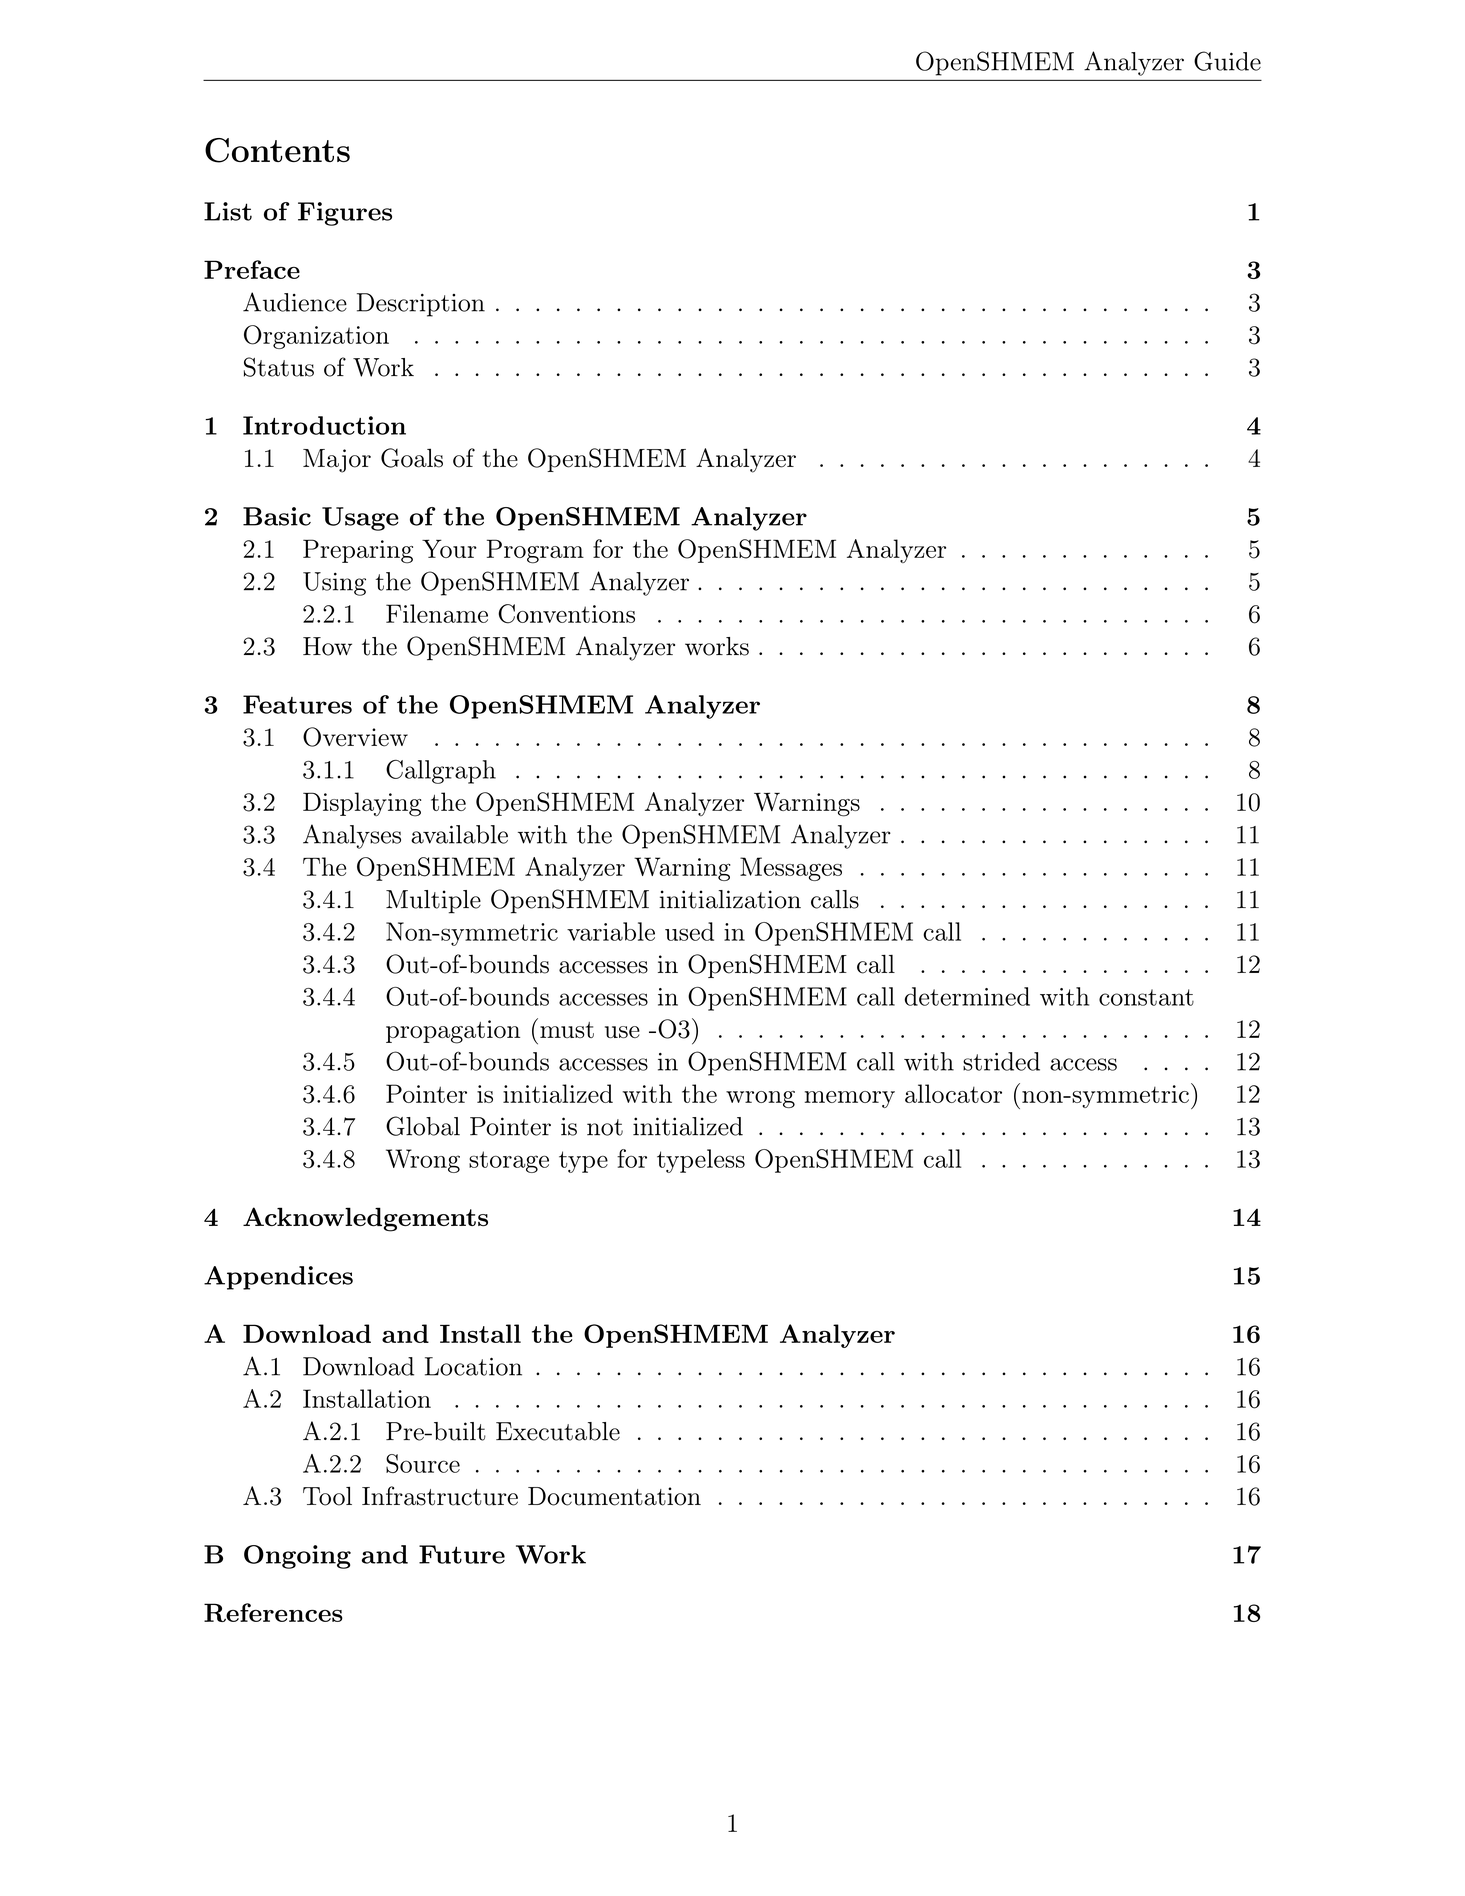 This image has width=1465, height=1896. Describe the element at coordinates (1146, 997) in the image. I see `constant` at that location.
